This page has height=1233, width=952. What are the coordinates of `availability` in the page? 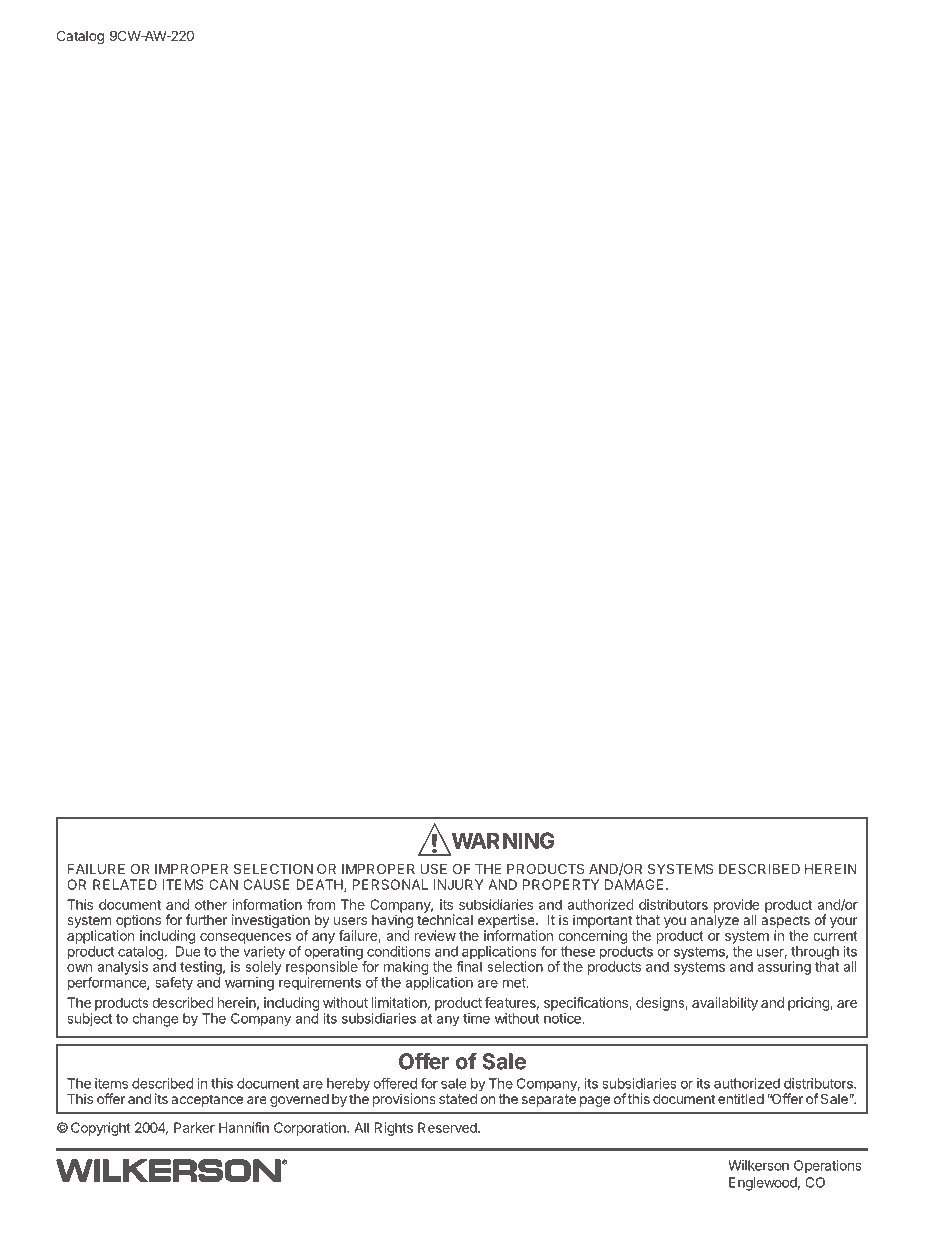 It's located at (725, 1004).
